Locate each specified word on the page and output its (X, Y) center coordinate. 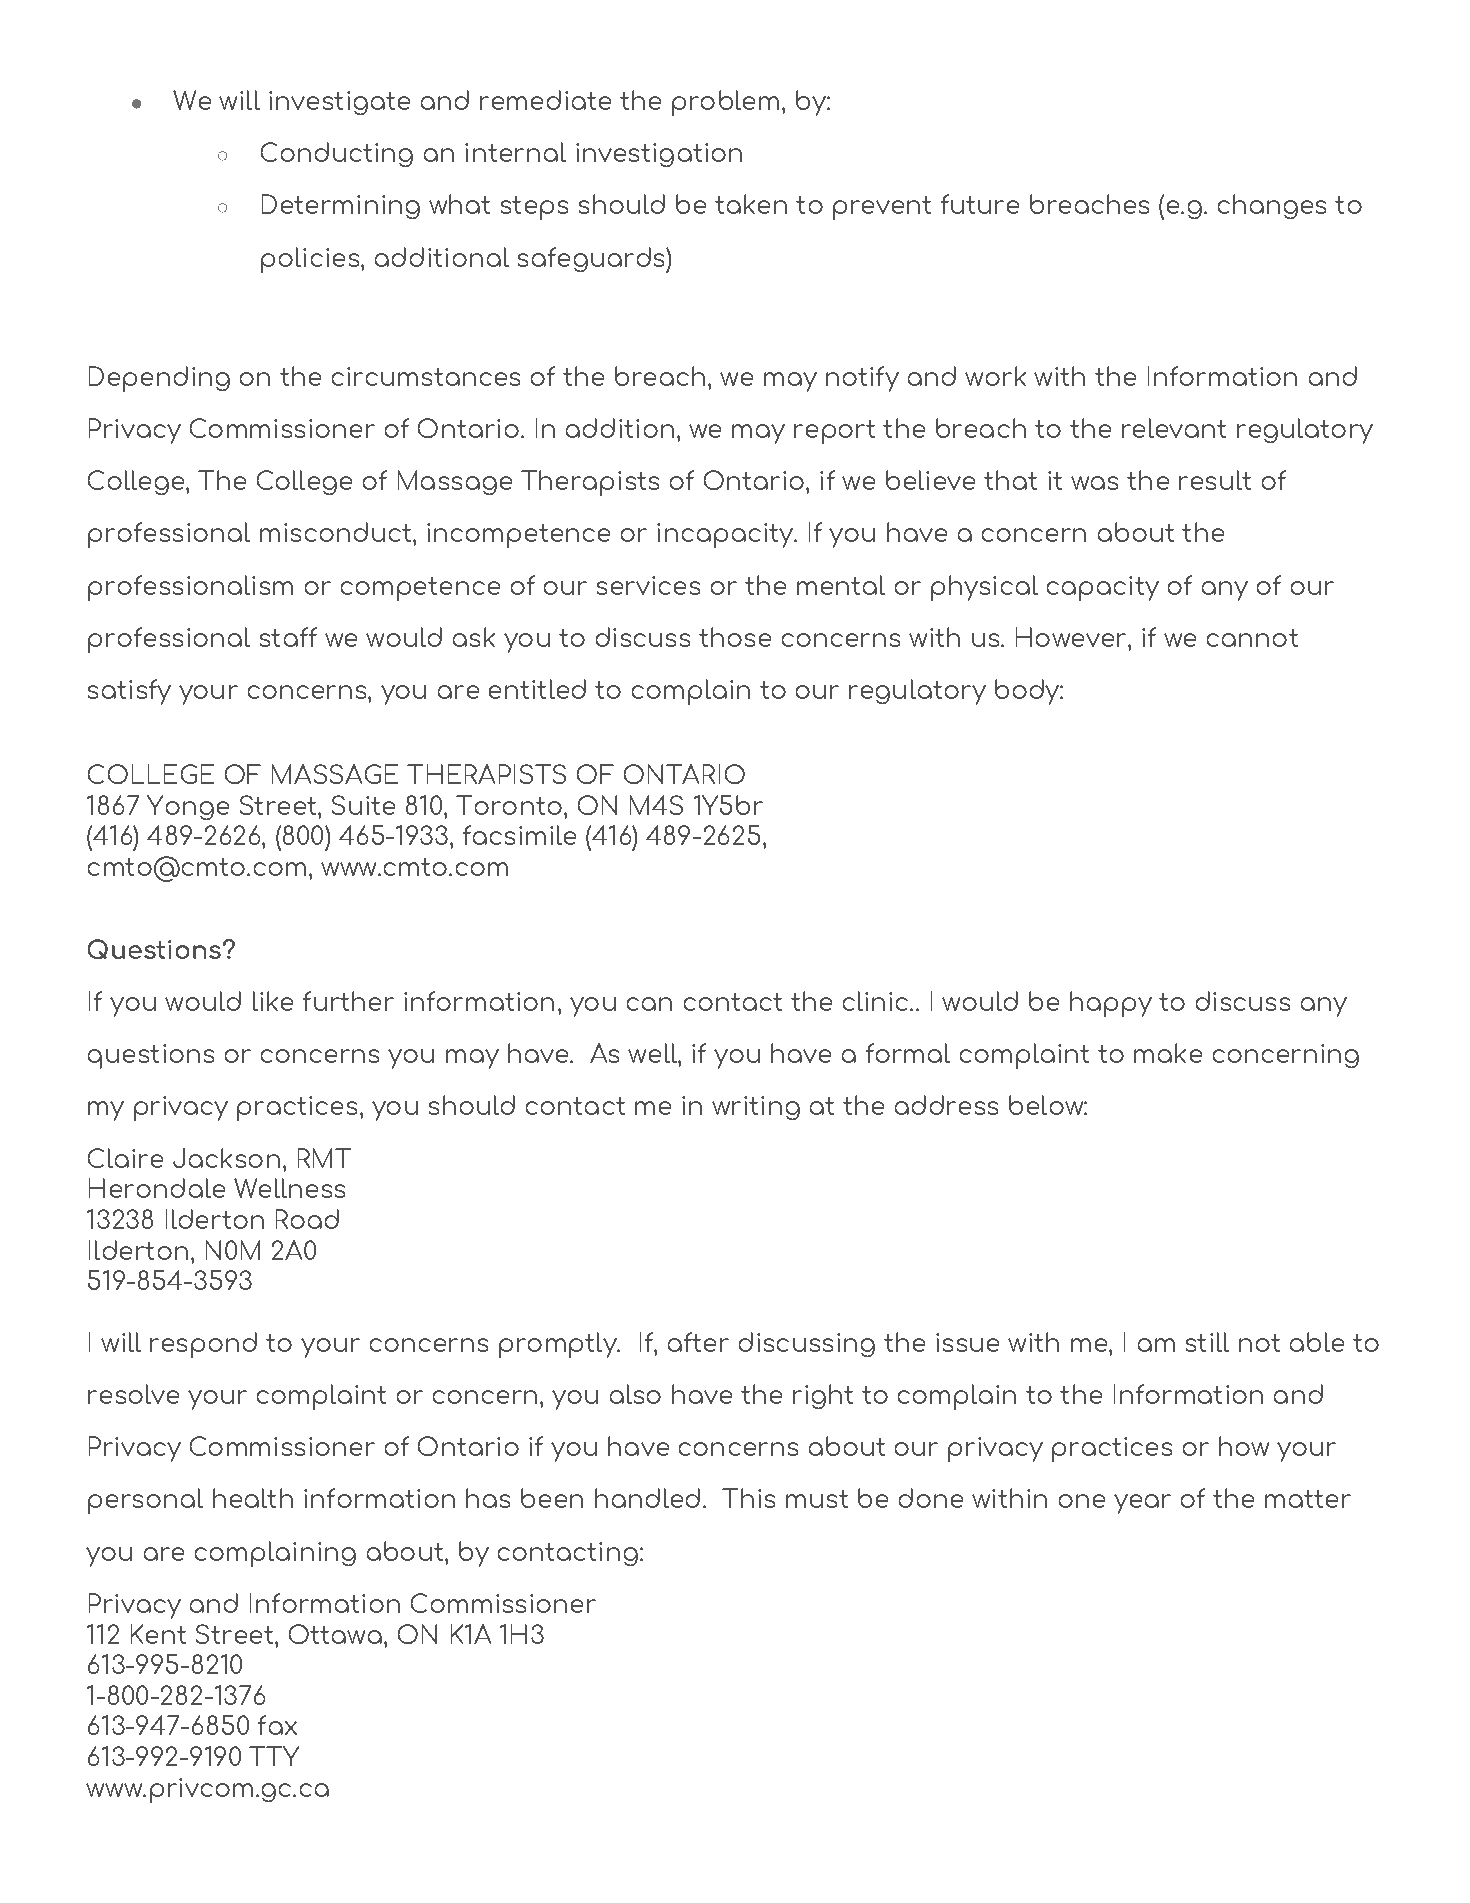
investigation (659, 155)
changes (1272, 206)
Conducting (337, 154)
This (748, 1498)
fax (277, 1725)
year (1142, 1504)
